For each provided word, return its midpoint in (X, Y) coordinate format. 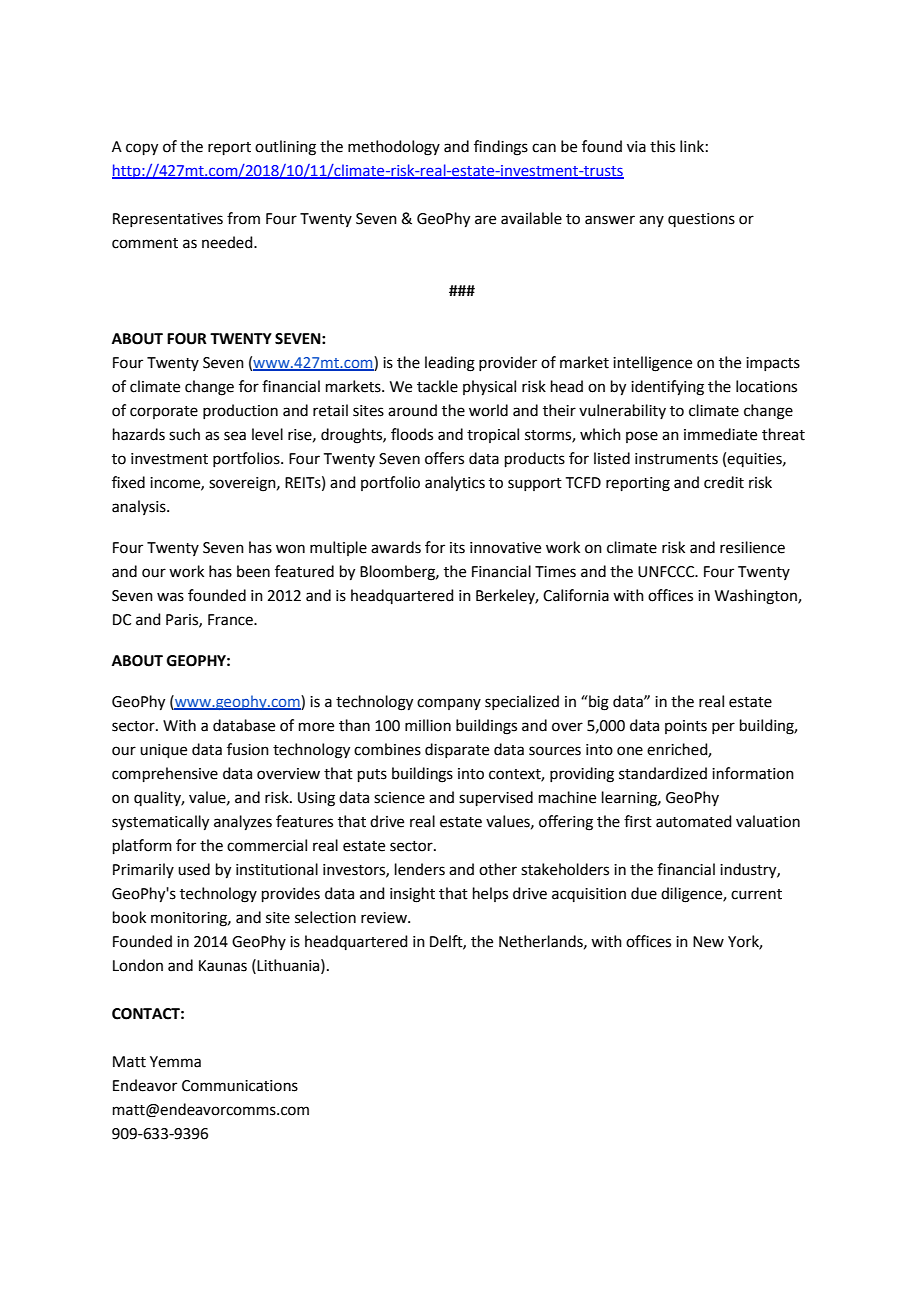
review (385, 918)
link (692, 146)
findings (501, 148)
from (243, 218)
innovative (505, 548)
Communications (240, 1086)
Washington (757, 597)
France (231, 620)
